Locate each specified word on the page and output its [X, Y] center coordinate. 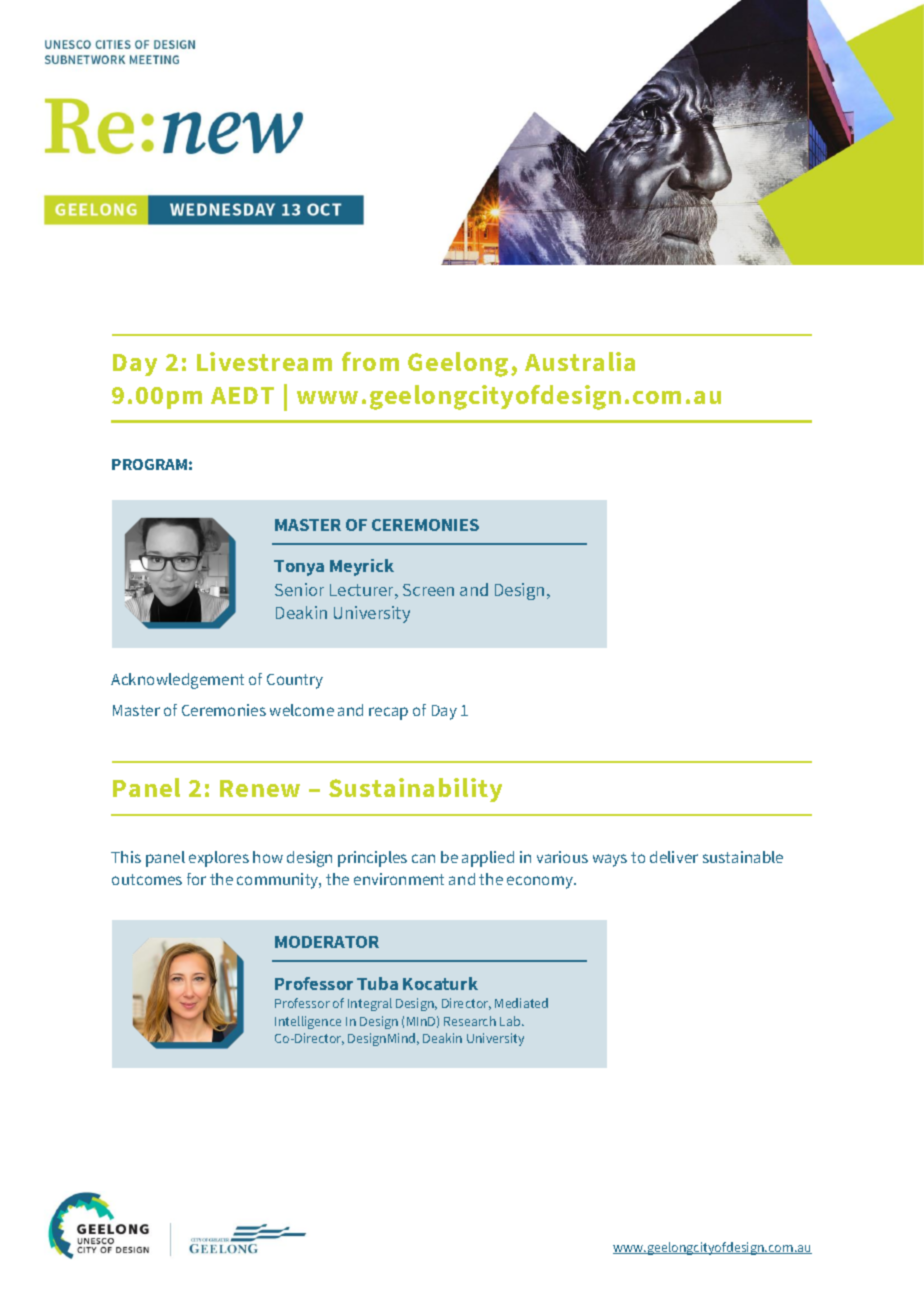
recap [388, 713]
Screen [428, 590]
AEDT [242, 395]
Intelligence [308, 1022]
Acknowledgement [177, 681]
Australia [580, 361]
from [370, 361]
